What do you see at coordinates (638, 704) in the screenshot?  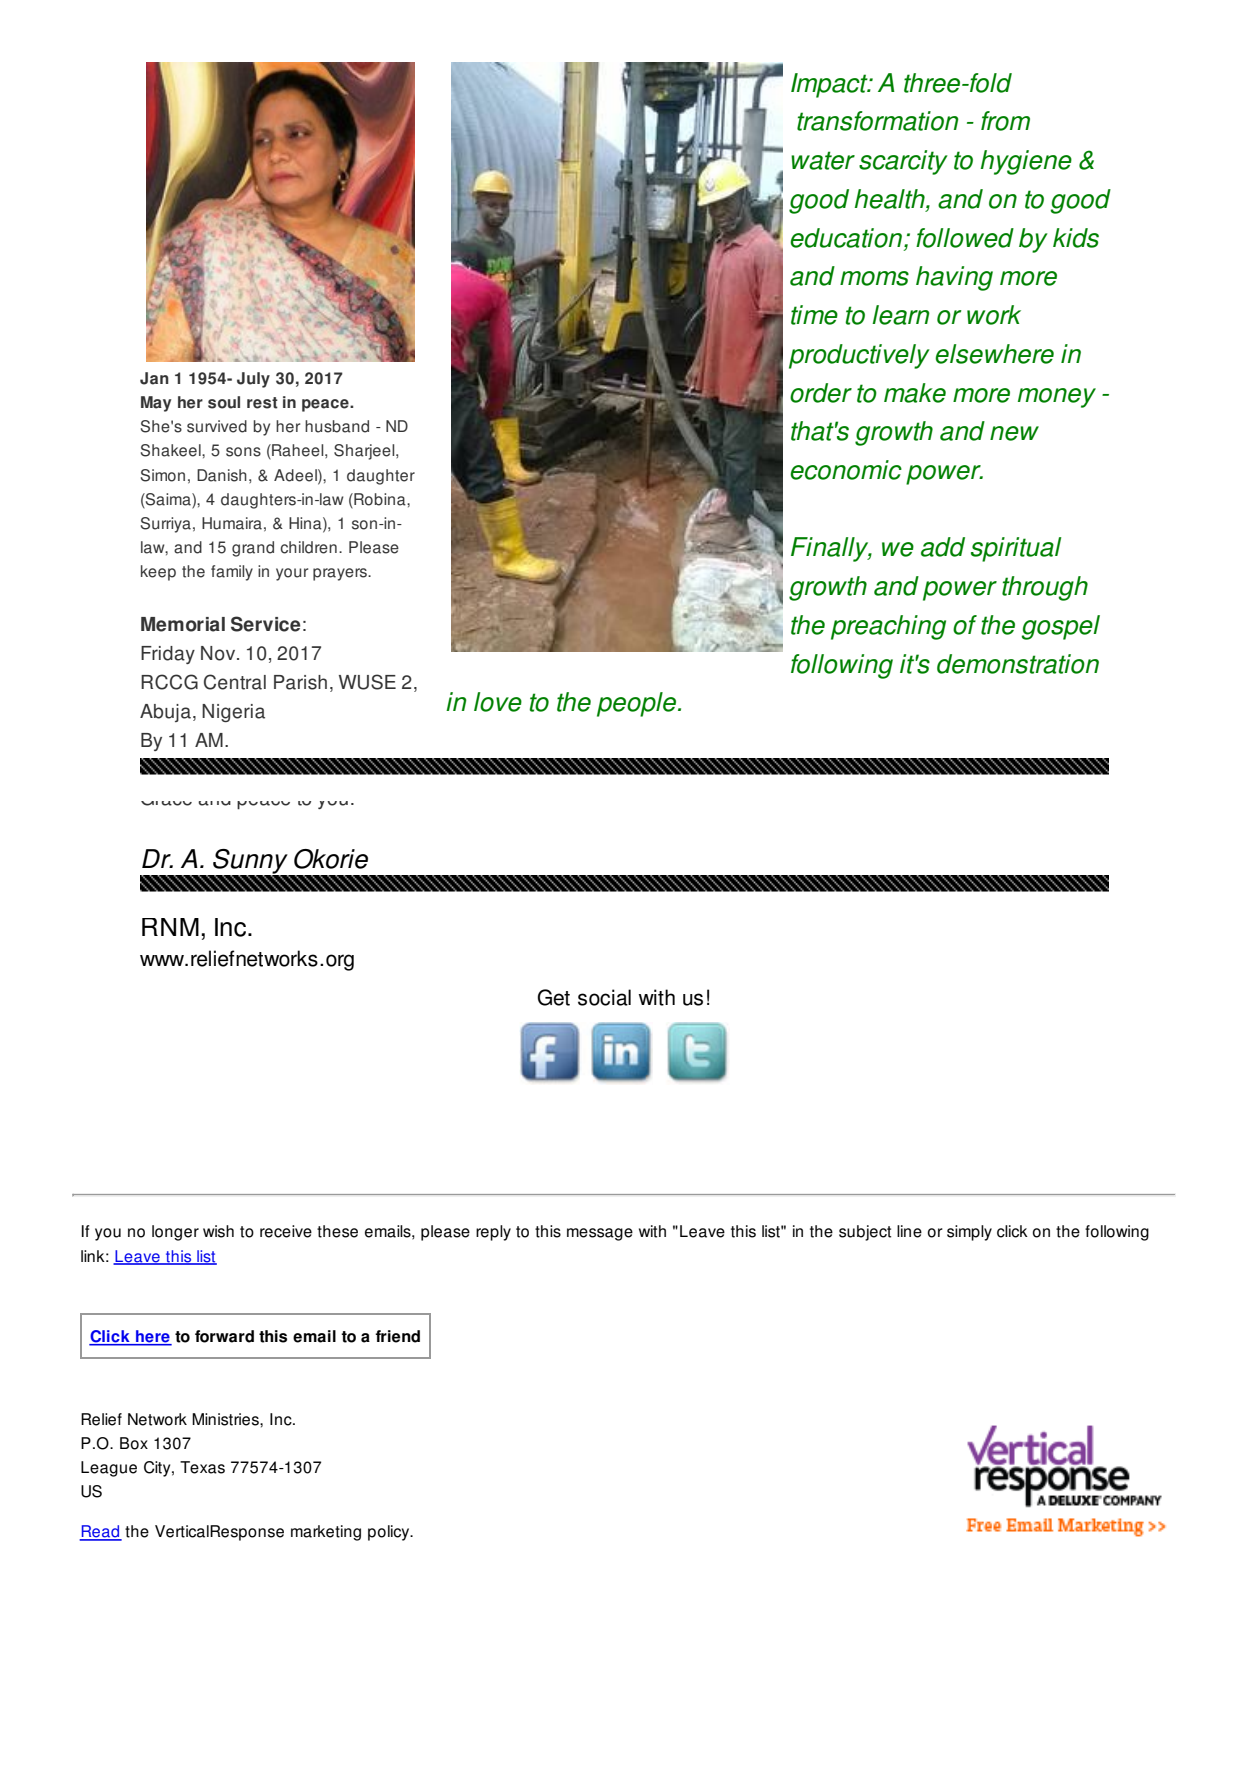 I see `people` at bounding box center [638, 704].
